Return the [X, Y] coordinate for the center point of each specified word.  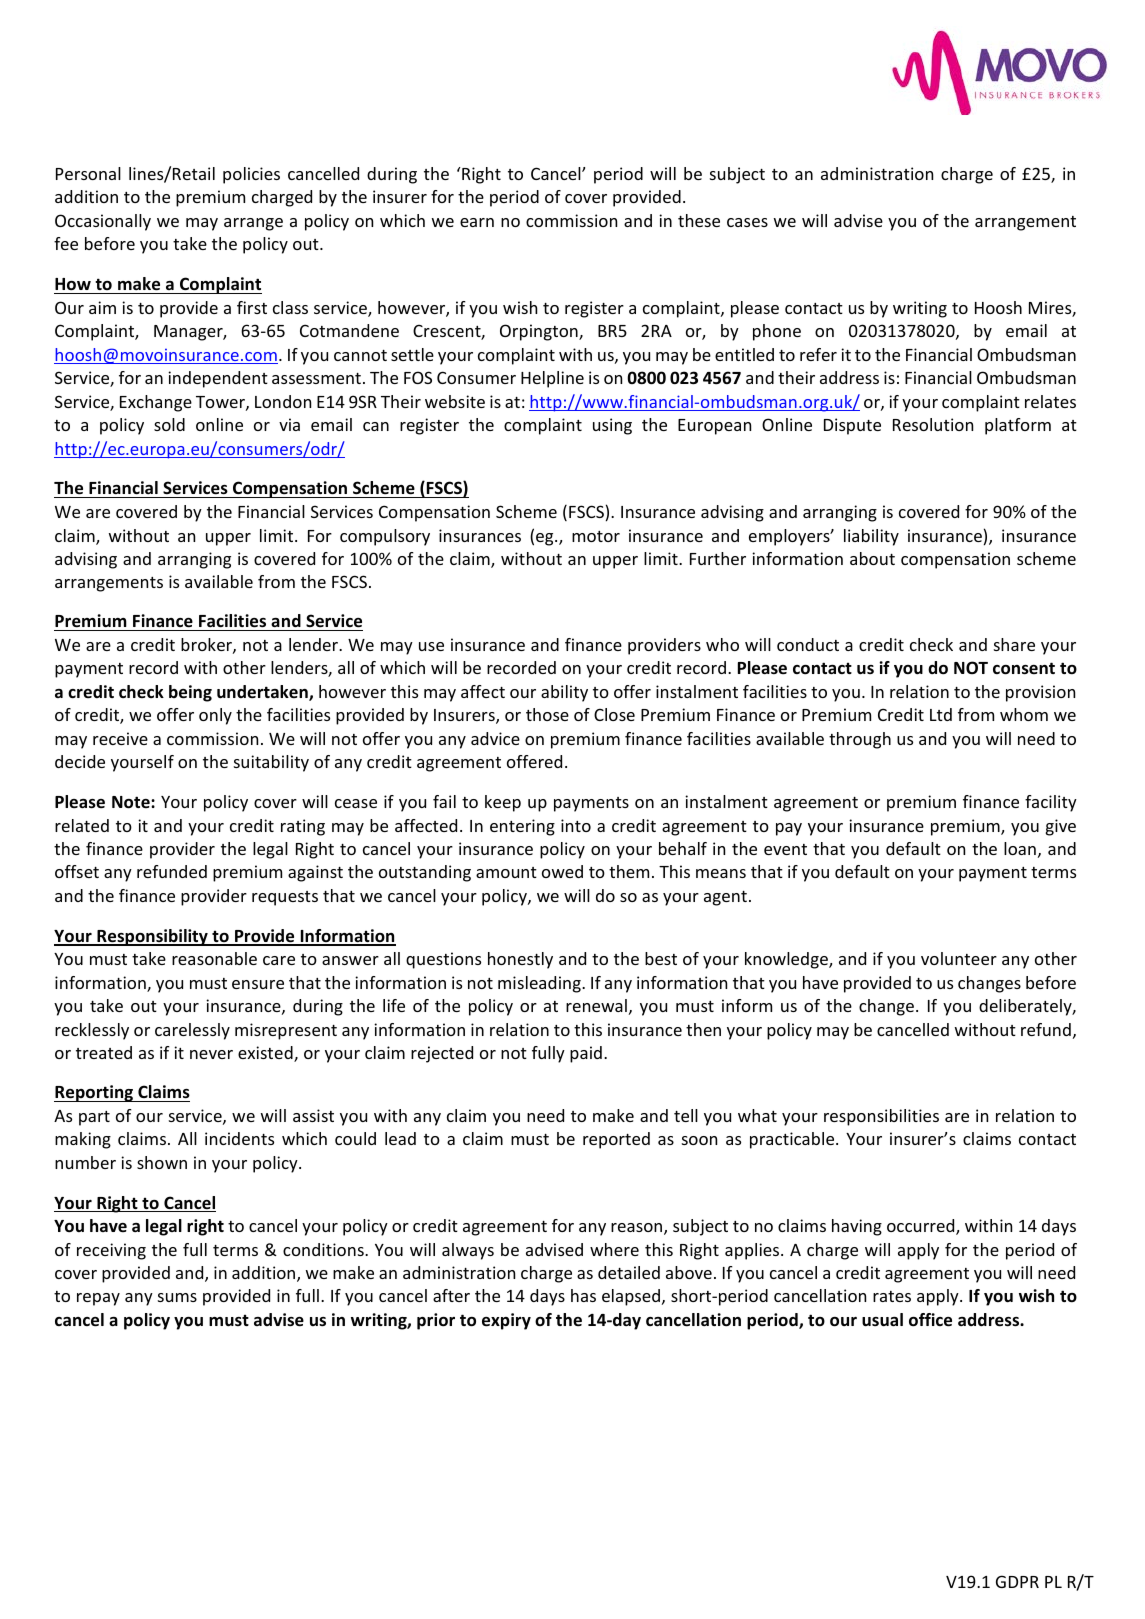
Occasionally [103, 222]
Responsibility [152, 937]
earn [477, 222]
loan [1020, 848]
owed [562, 871]
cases [747, 222]
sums [177, 1297]
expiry [506, 1321]
